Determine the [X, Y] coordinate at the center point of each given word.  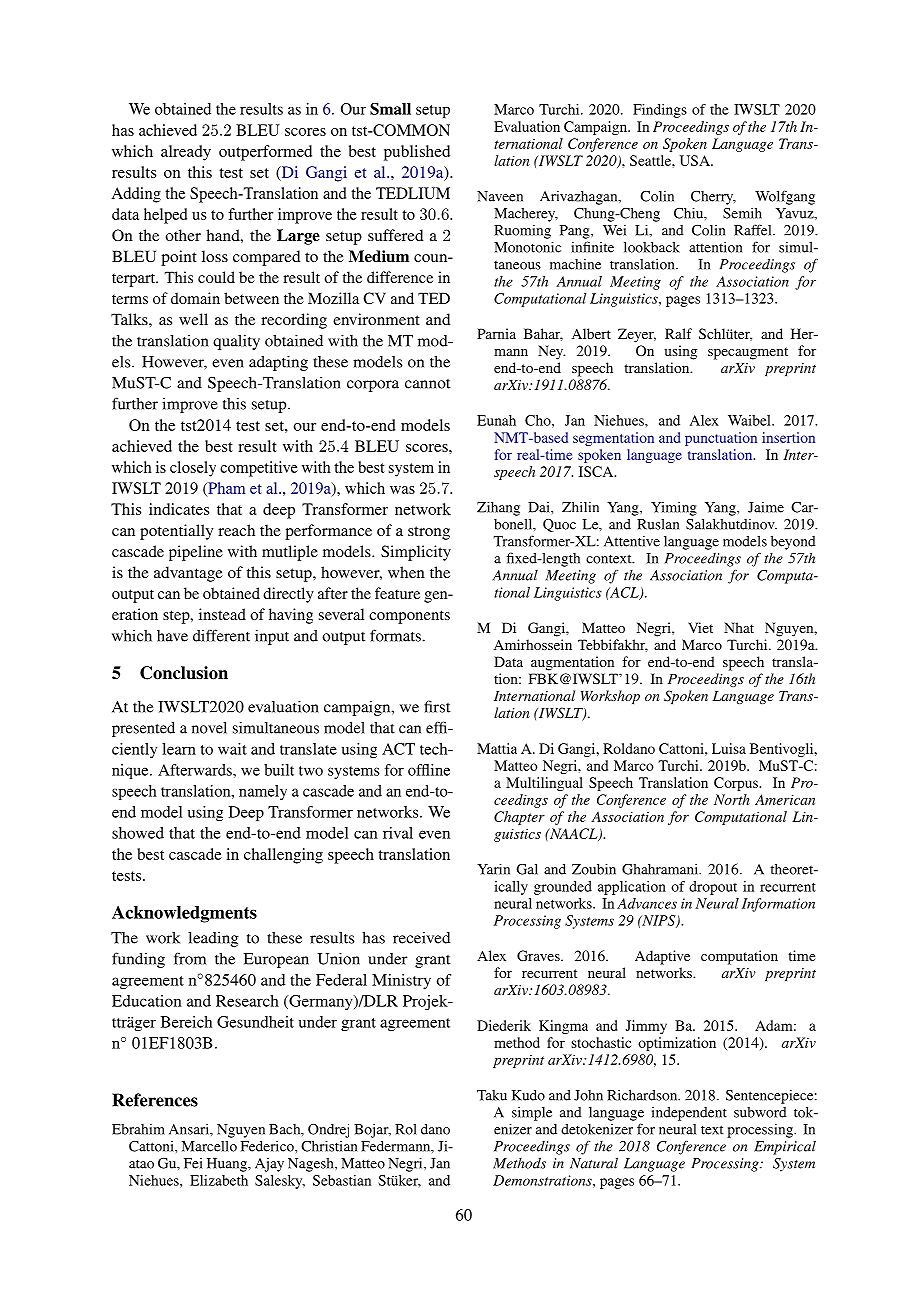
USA [696, 160]
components [409, 617]
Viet [700, 627]
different [221, 635]
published [417, 153]
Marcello [209, 1146]
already [186, 153]
